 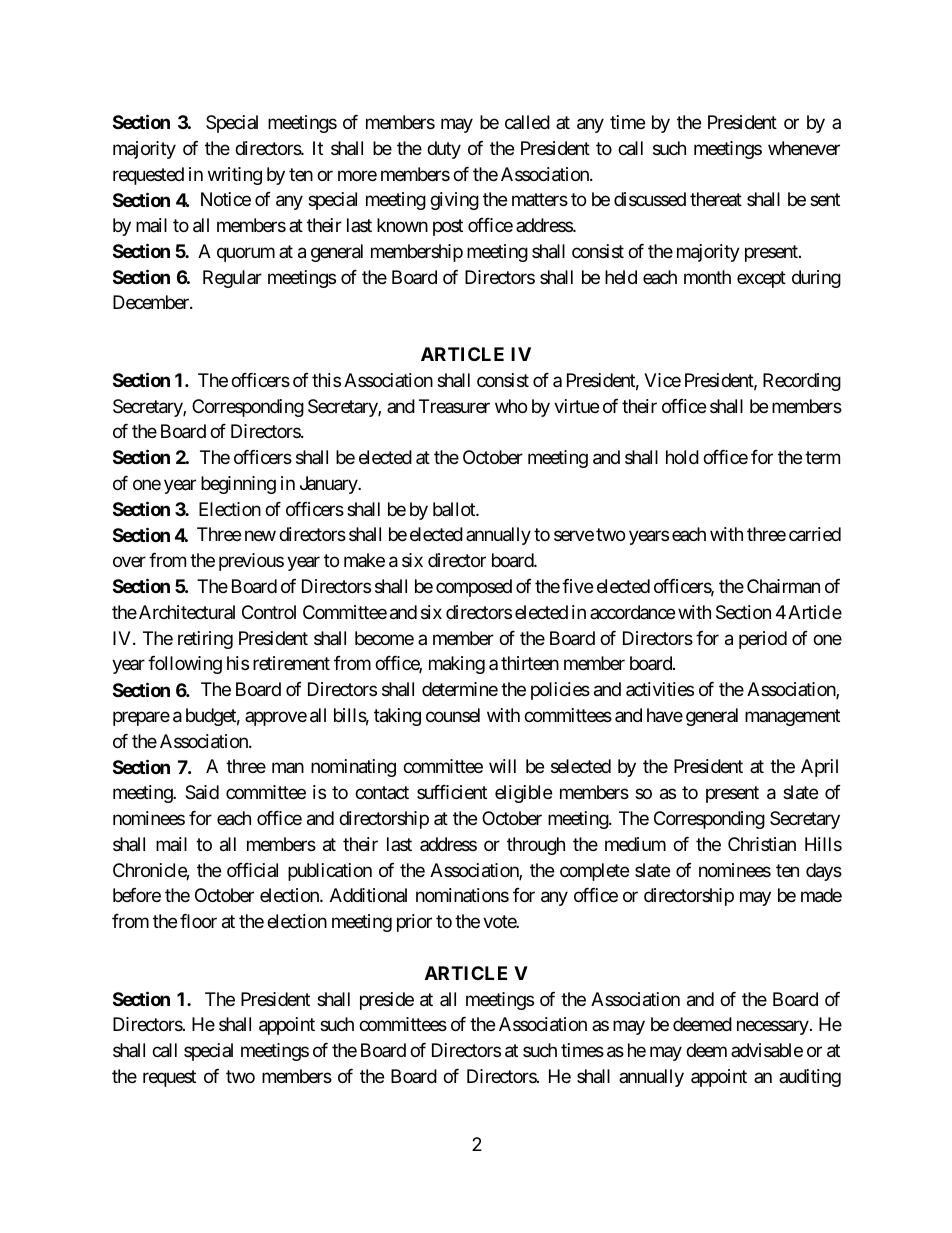 I want to click on period, so click(x=763, y=640).
